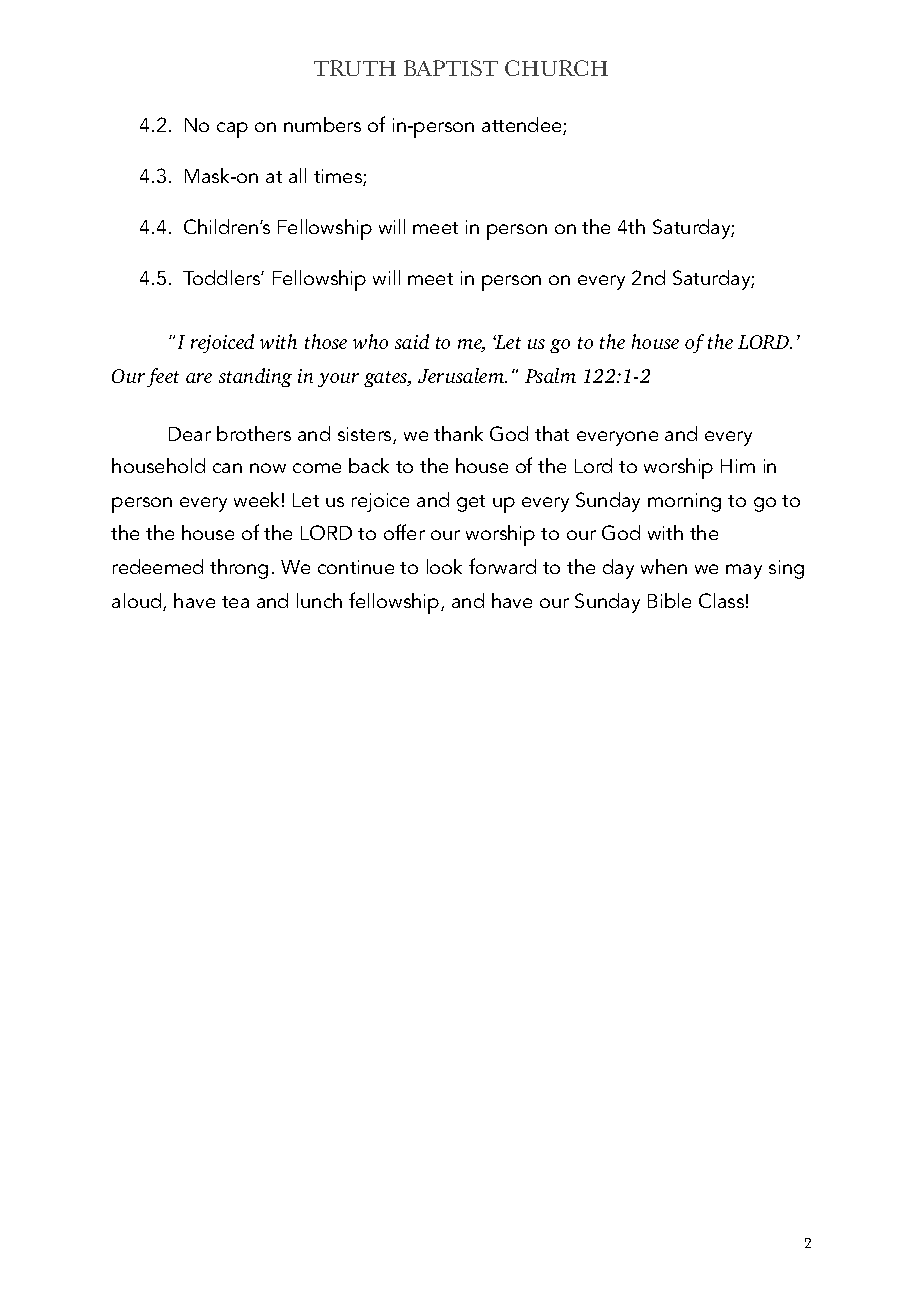 This document has height=1308, width=924. Describe the element at coordinates (232, 130) in the document. I see `cap` at that location.
